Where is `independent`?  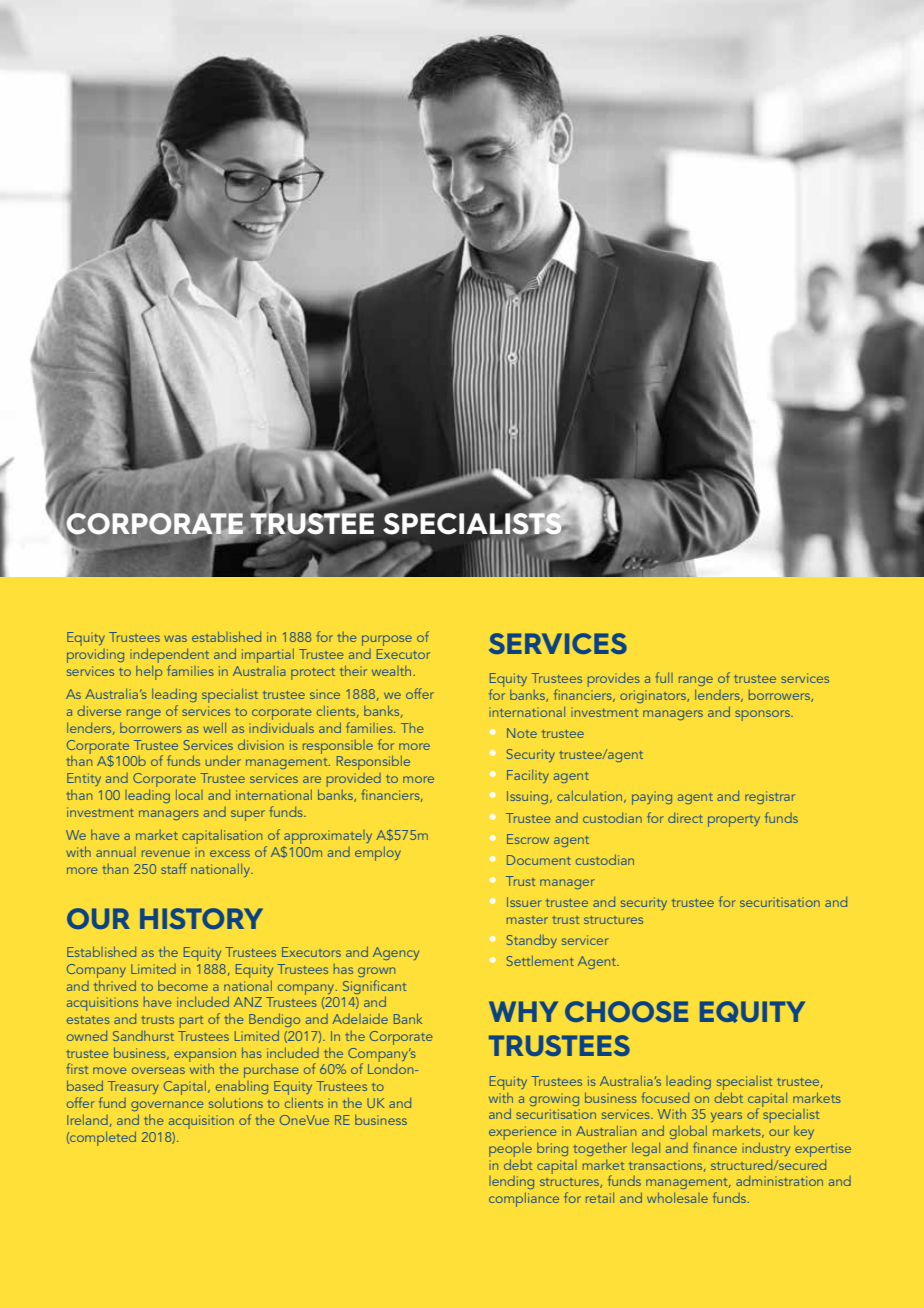 independent is located at coordinates (169, 657).
